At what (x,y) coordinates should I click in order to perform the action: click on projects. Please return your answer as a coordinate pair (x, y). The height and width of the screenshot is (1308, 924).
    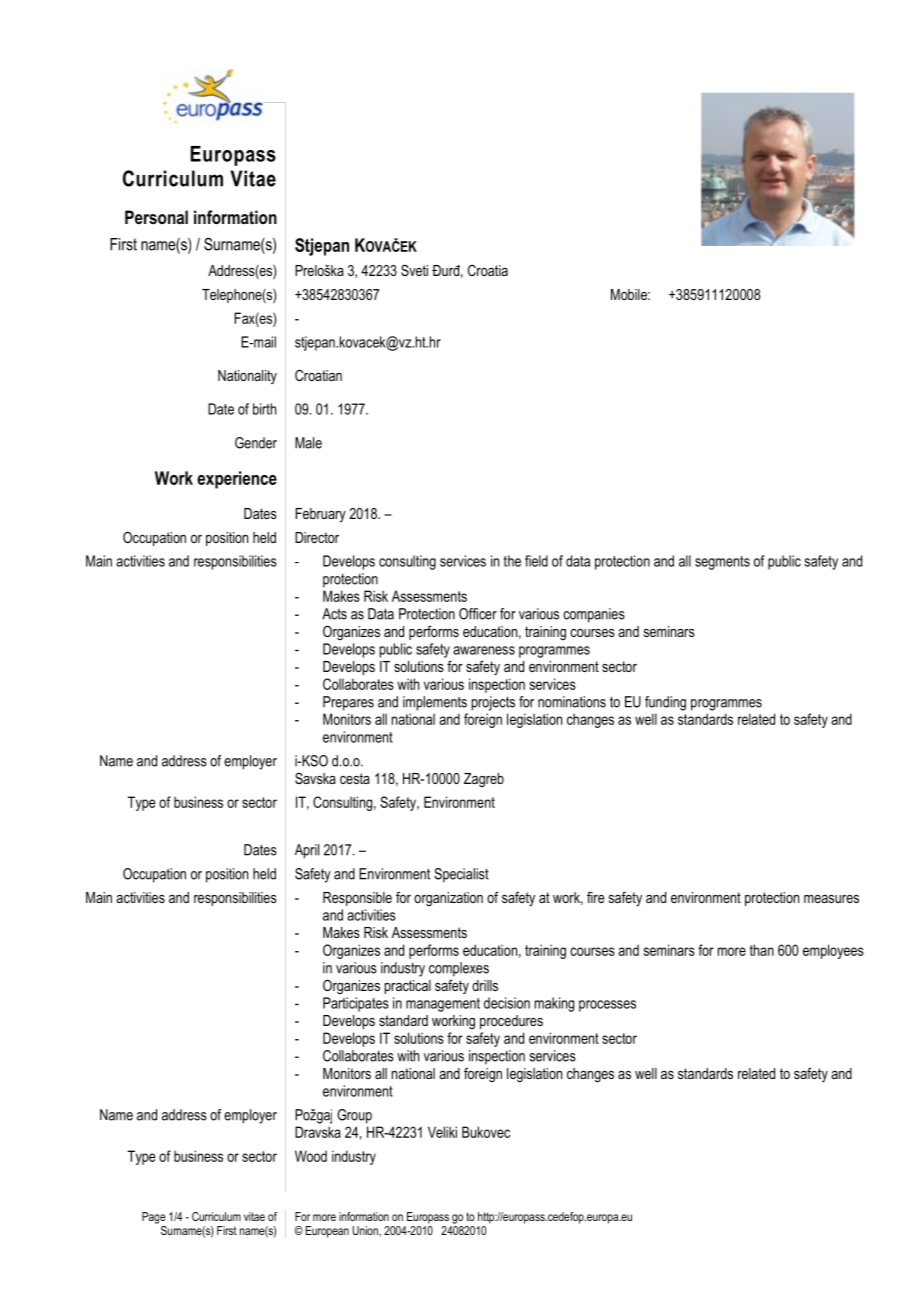
    Looking at the image, I should click on (493, 703).
